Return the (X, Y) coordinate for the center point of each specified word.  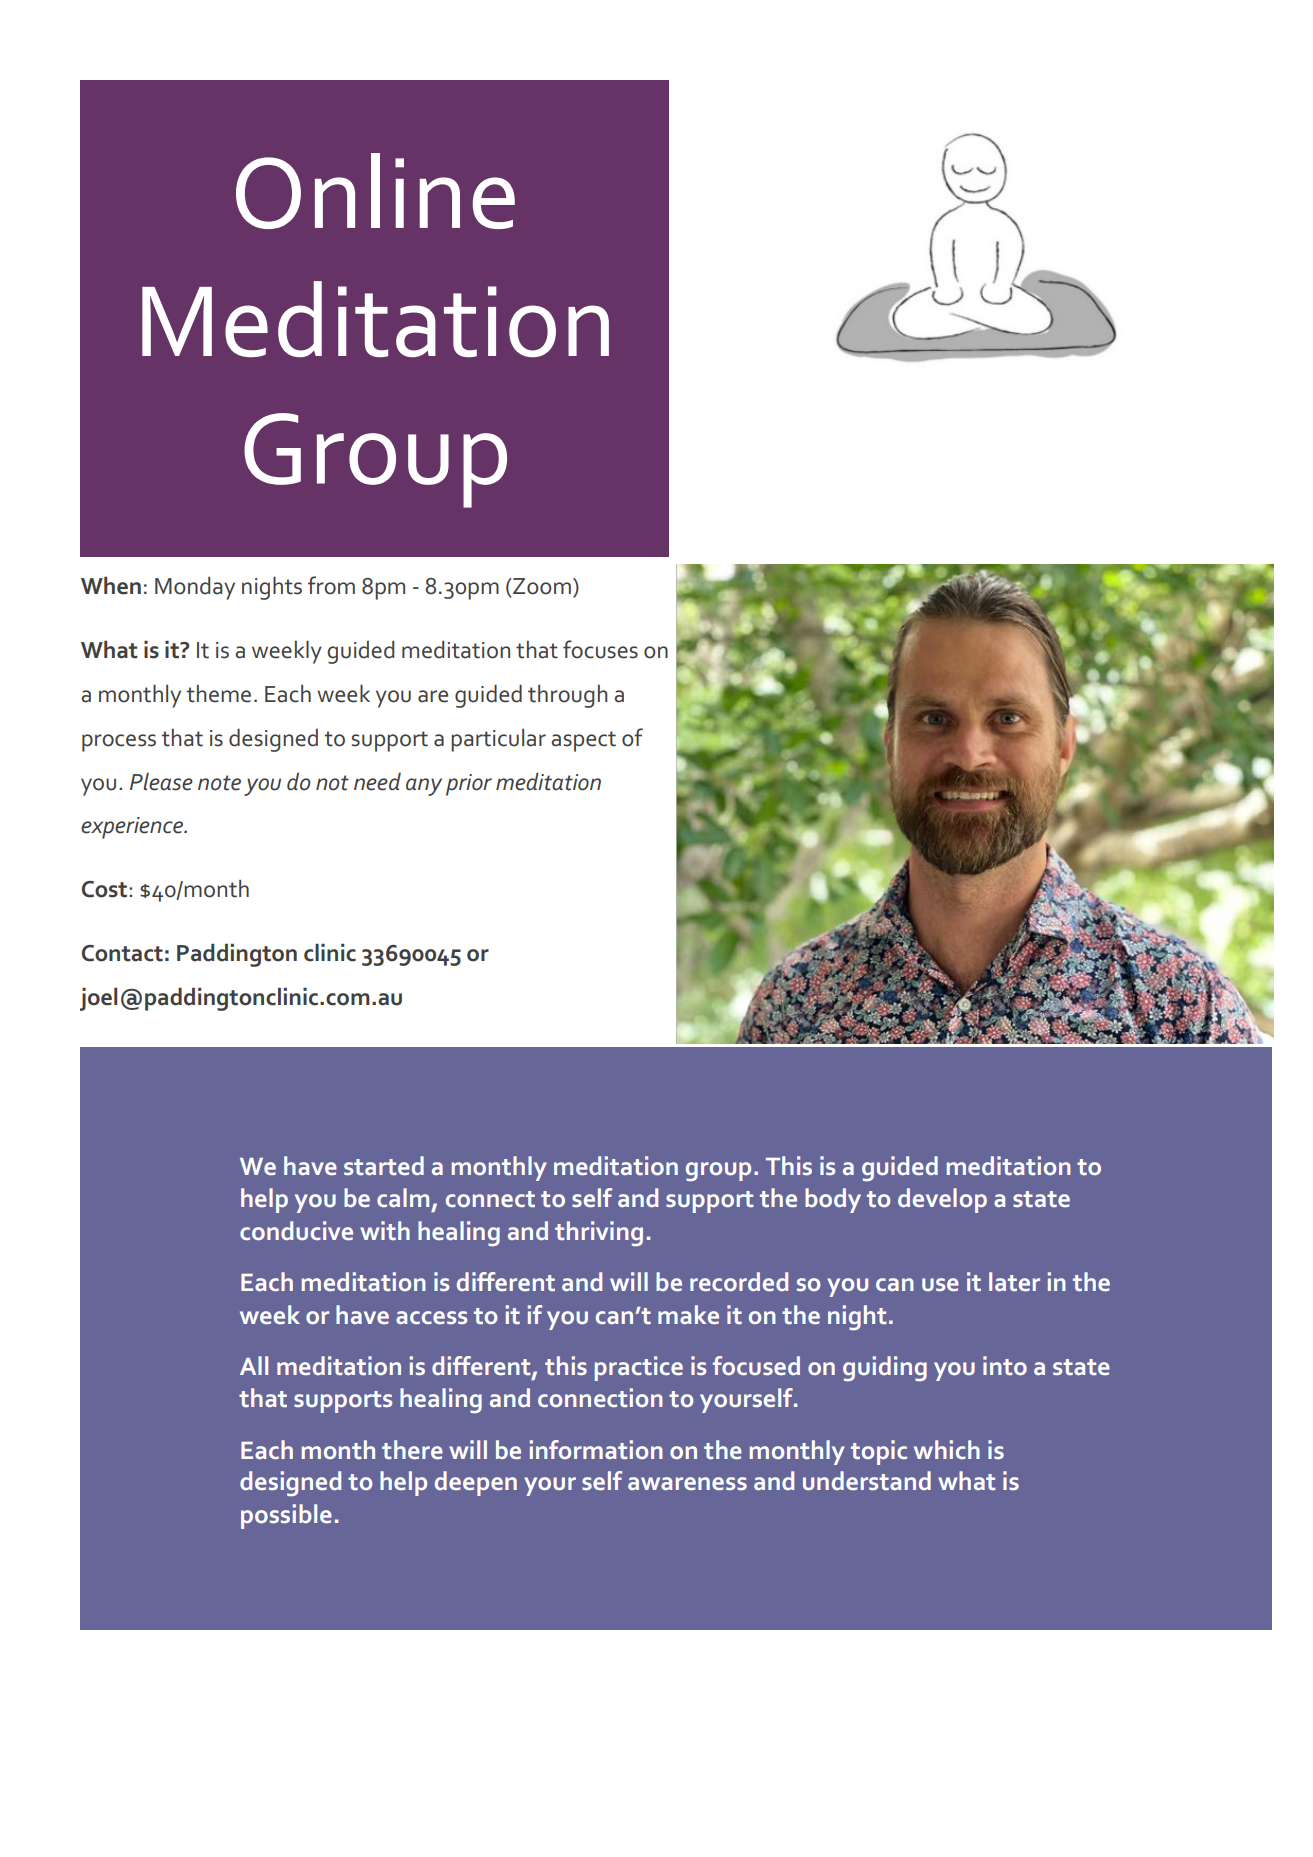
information (596, 1449)
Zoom (542, 586)
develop (942, 1200)
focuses (600, 649)
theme (219, 694)
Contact (122, 953)
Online (375, 191)
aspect (583, 741)
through (568, 696)
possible (286, 1516)
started (384, 1165)
